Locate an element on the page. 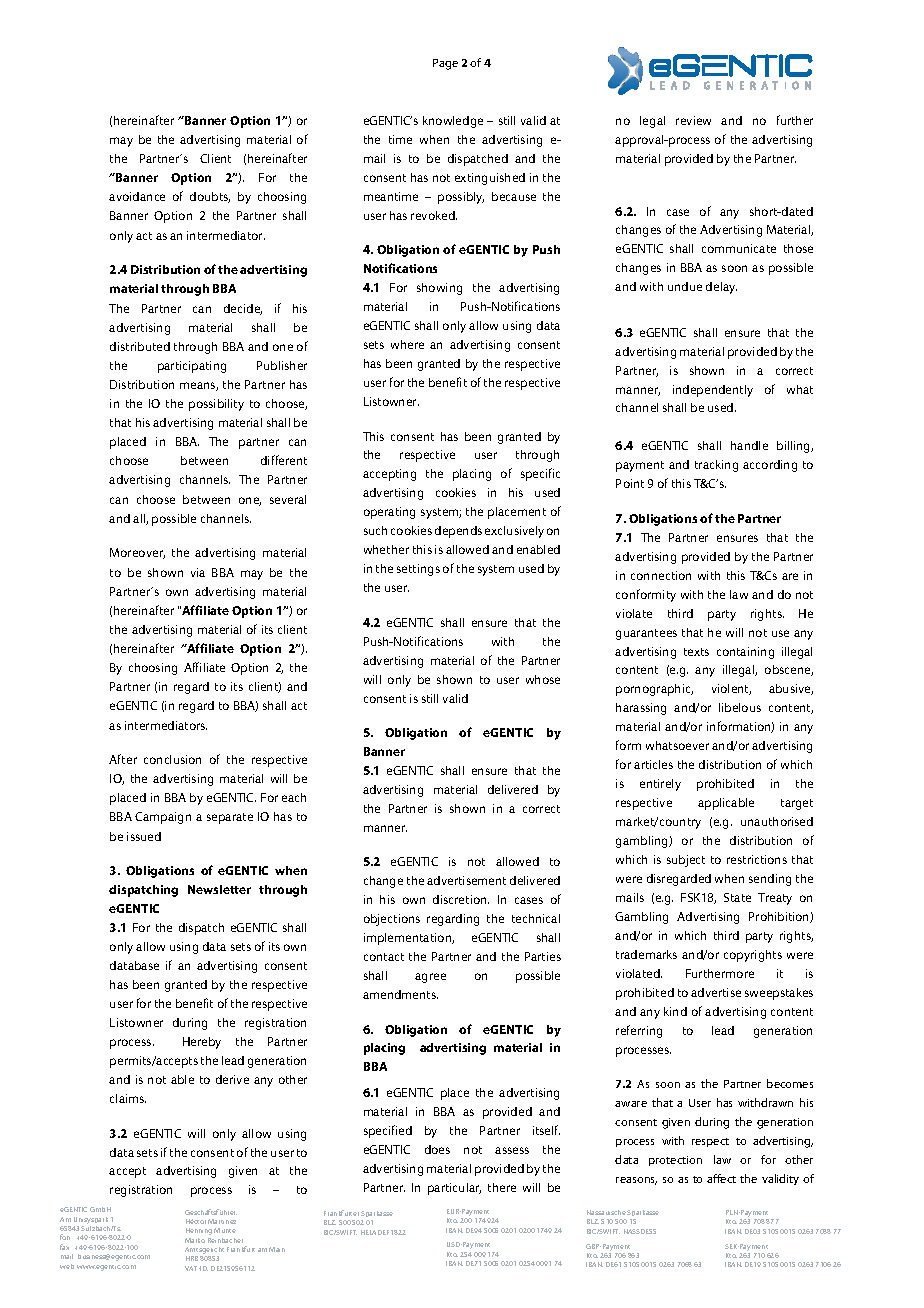  operating is located at coordinates (389, 513).
